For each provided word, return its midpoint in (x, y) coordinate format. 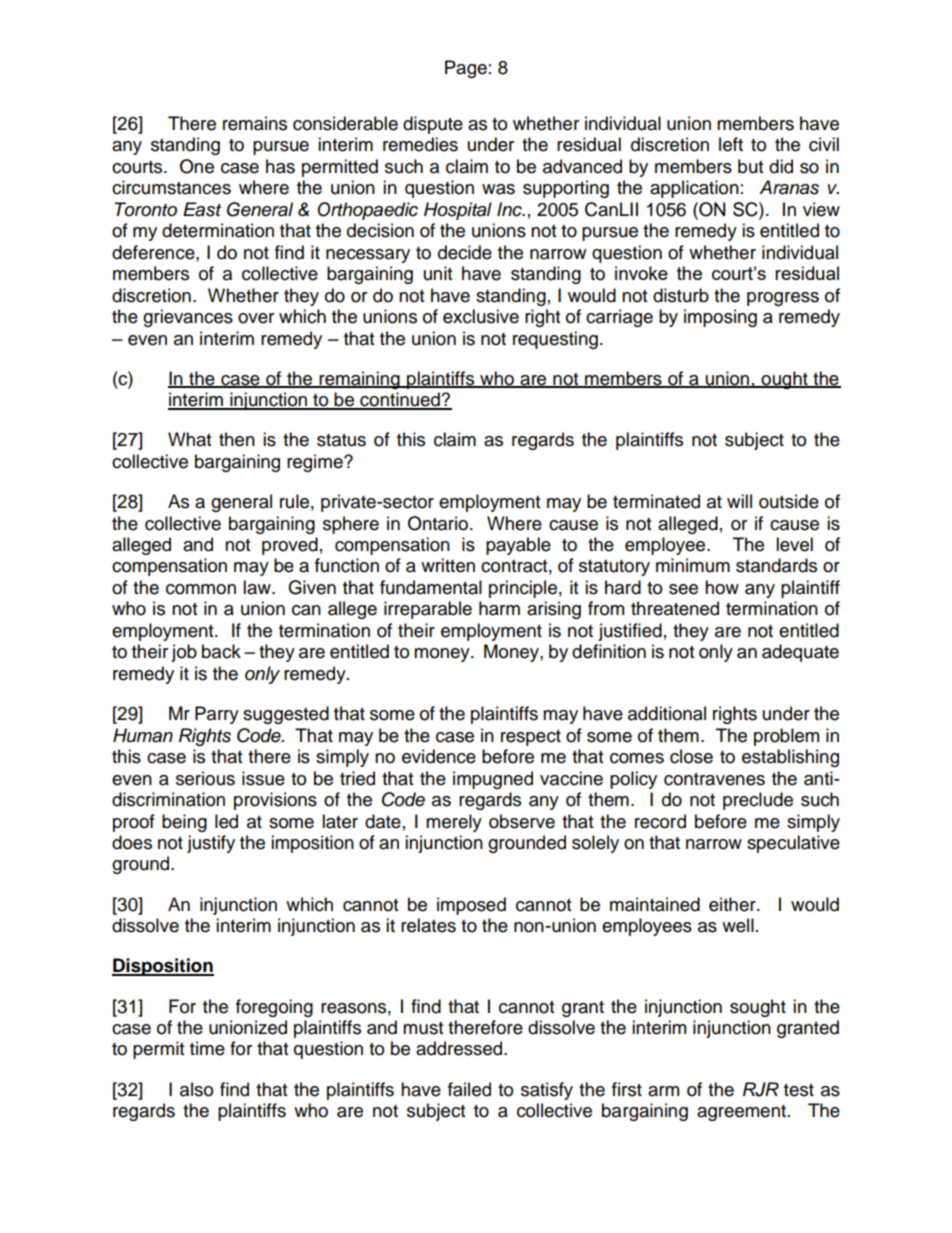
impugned (493, 780)
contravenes (714, 779)
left (731, 144)
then (237, 439)
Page (466, 69)
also (196, 1089)
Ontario (438, 523)
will (739, 501)
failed (469, 1089)
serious (205, 778)
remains (255, 123)
